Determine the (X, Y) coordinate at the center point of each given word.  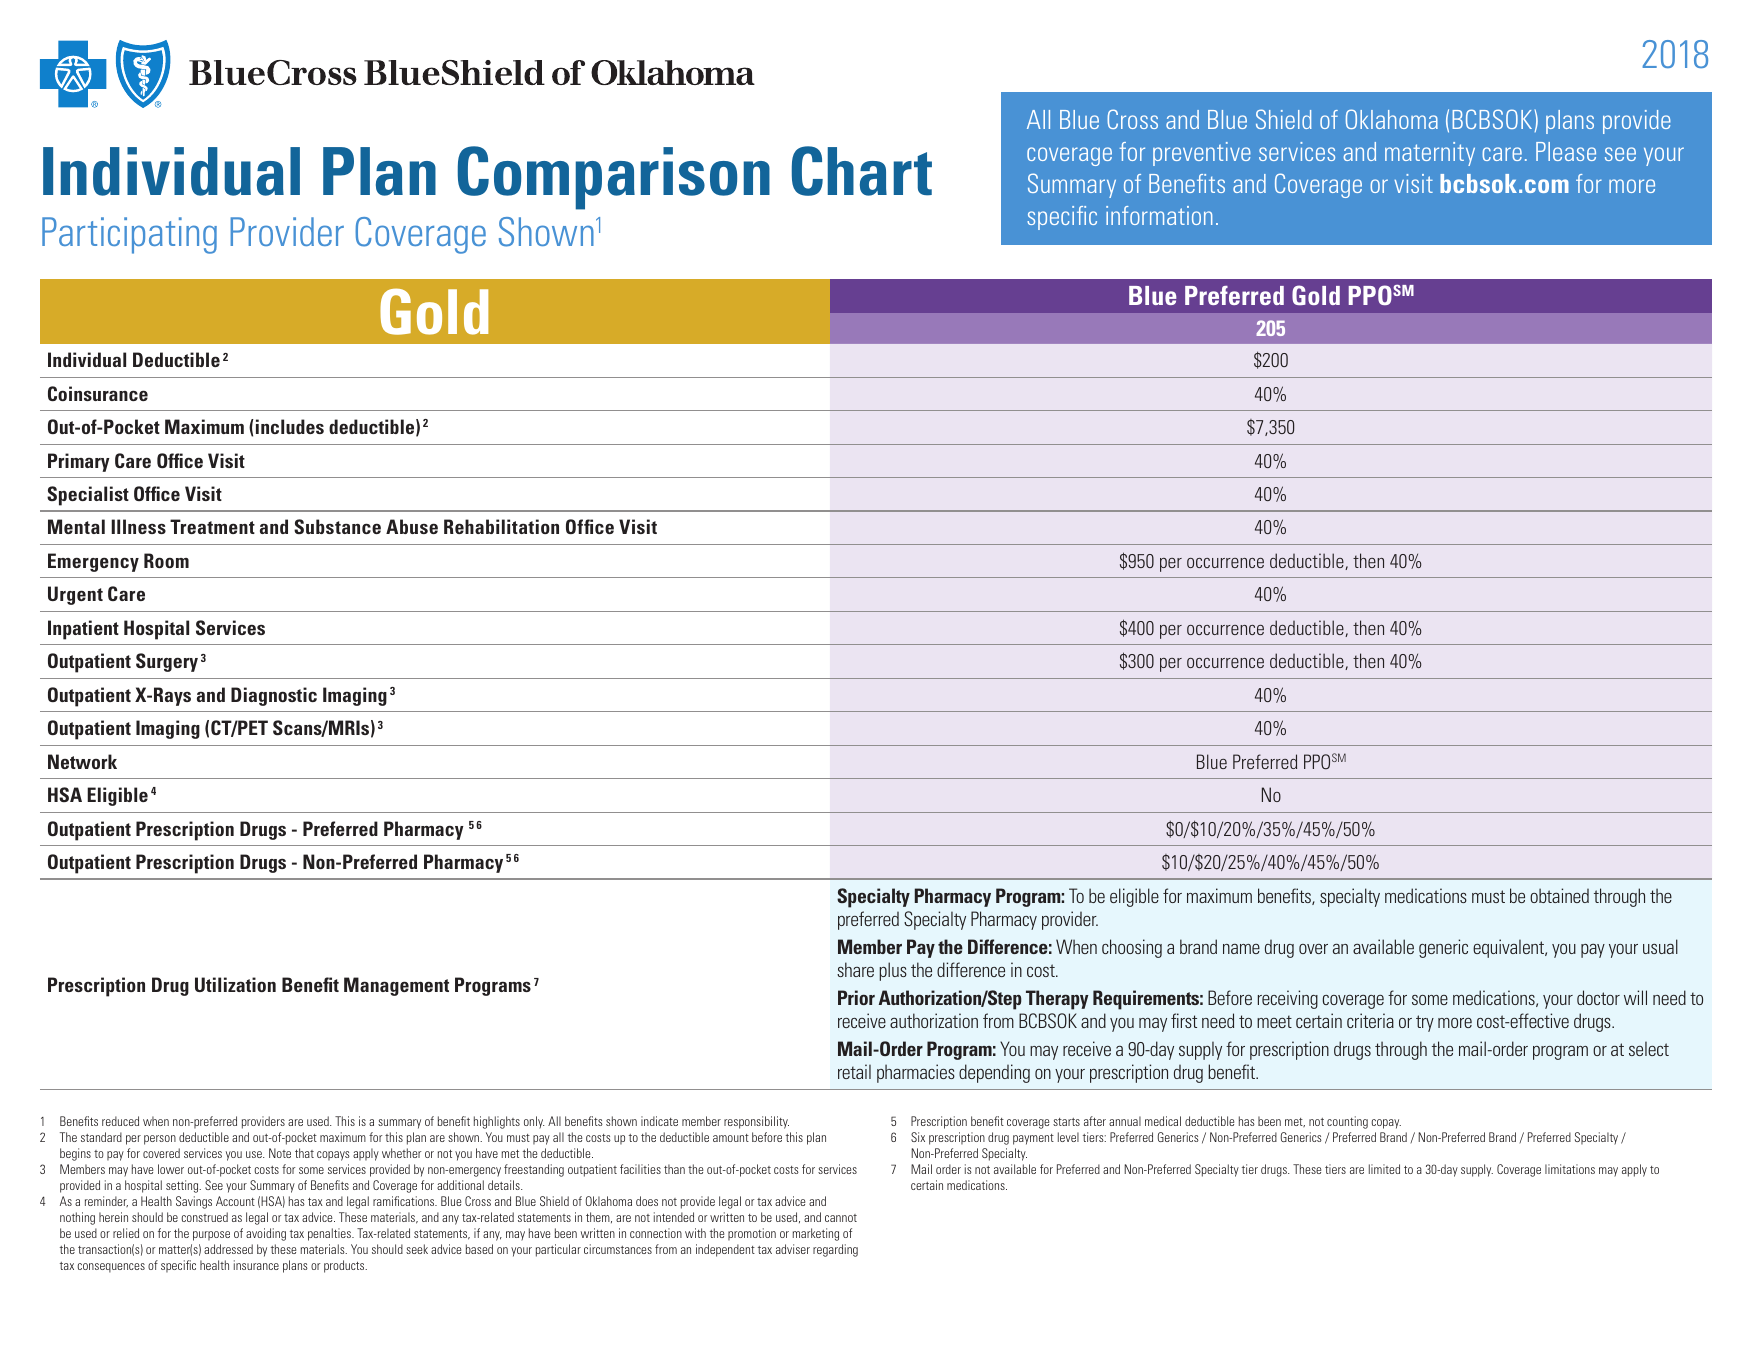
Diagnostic (274, 696)
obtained (1559, 895)
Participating (129, 235)
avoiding (266, 1234)
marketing (816, 1234)
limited (1384, 1169)
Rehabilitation (501, 526)
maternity (1430, 154)
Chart (862, 171)
